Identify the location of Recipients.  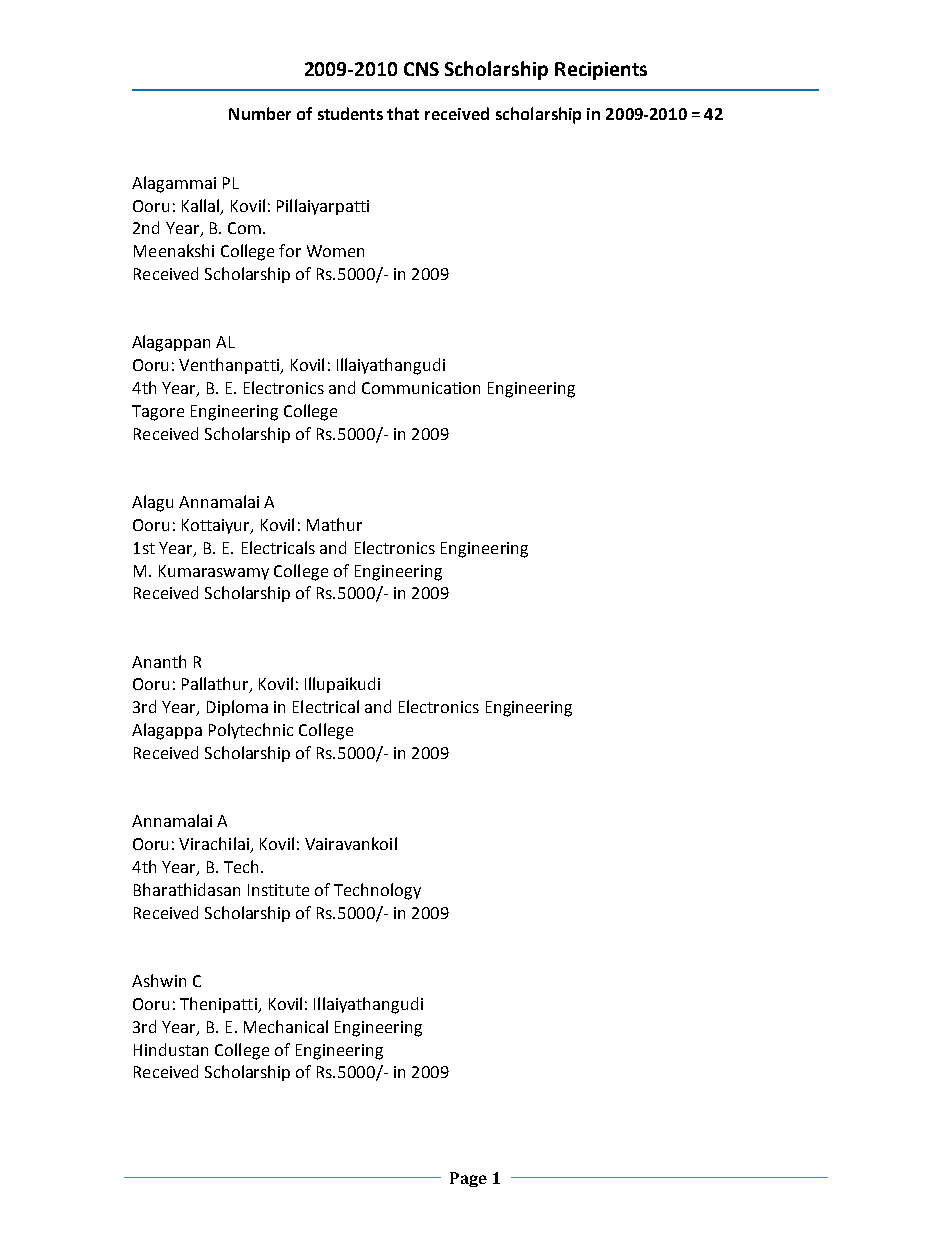
(601, 71).
